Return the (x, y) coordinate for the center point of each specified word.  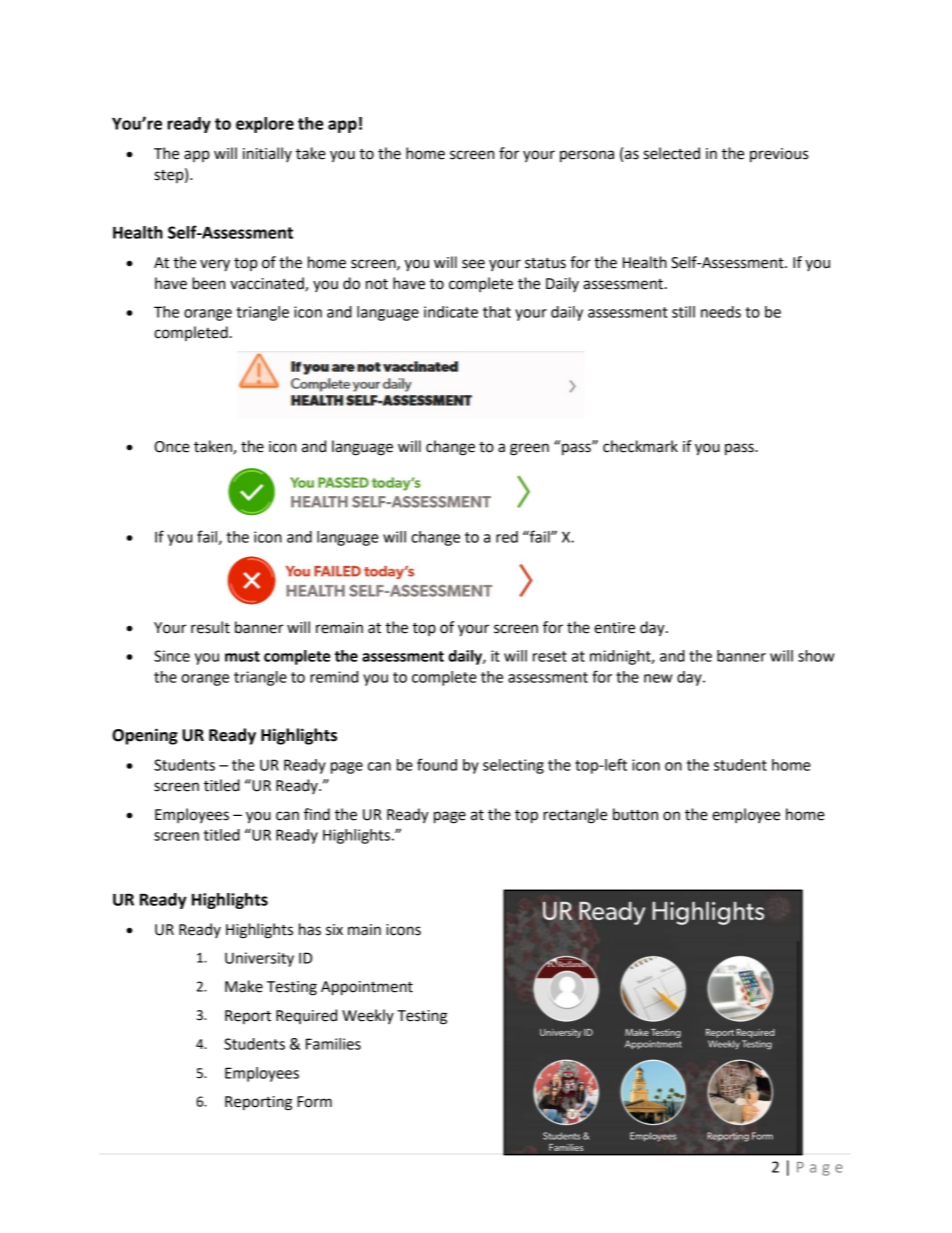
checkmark (640, 446)
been (208, 283)
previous (779, 155)
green (529, 449)
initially (267, 154)
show (816, 656)
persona (587, 156)
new (658, 678)
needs (721, 312)
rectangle (575, 816)
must (242, 656)
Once (172, 447)
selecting (513, 766)
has (310, 929)
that (497, 312)
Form (314, 1102)
